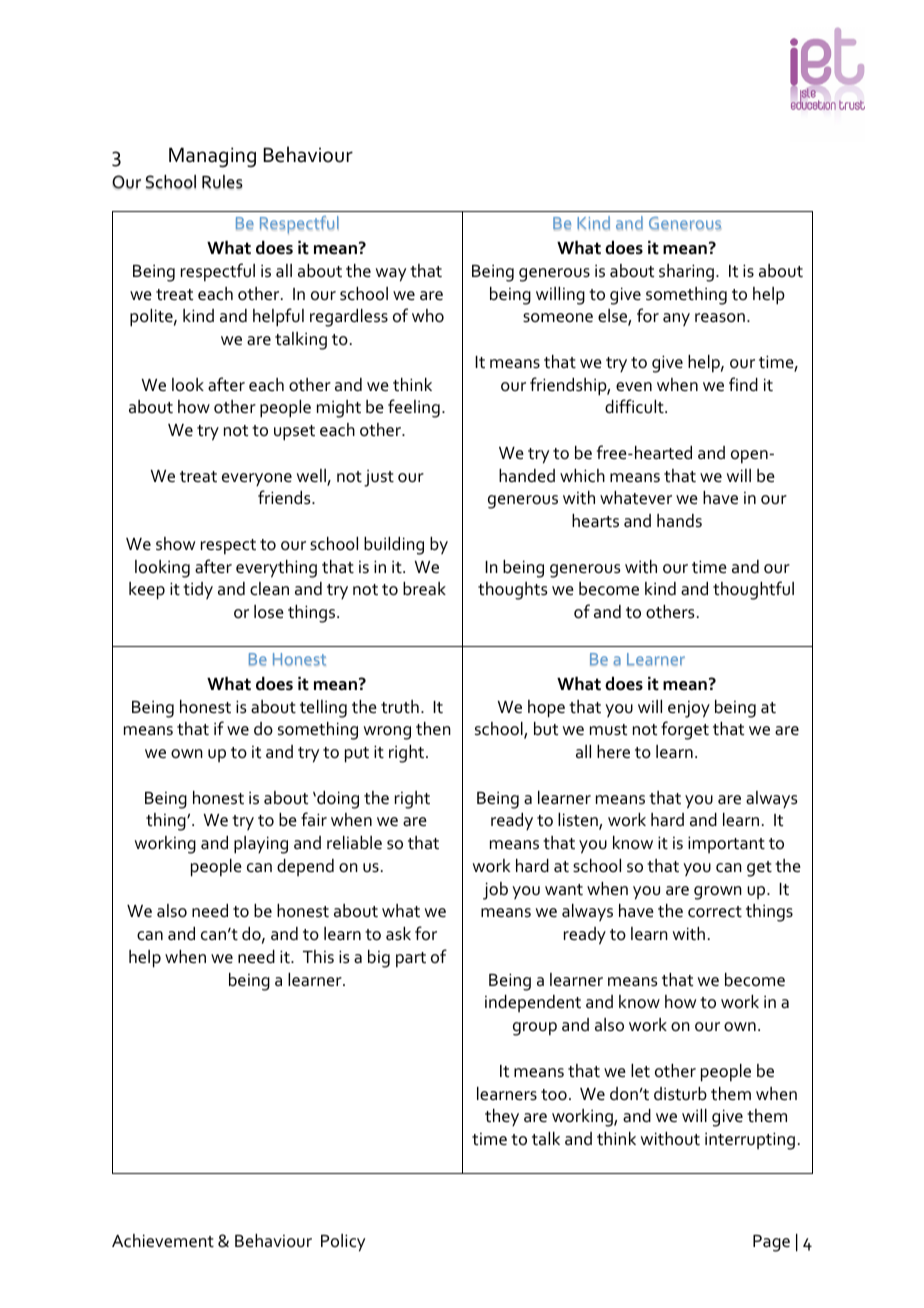 The width and height of the page is (924, 1308). What do you see at coordinates (718, 893) in the page?
I see `grown` at bounding box center [718, 893].
